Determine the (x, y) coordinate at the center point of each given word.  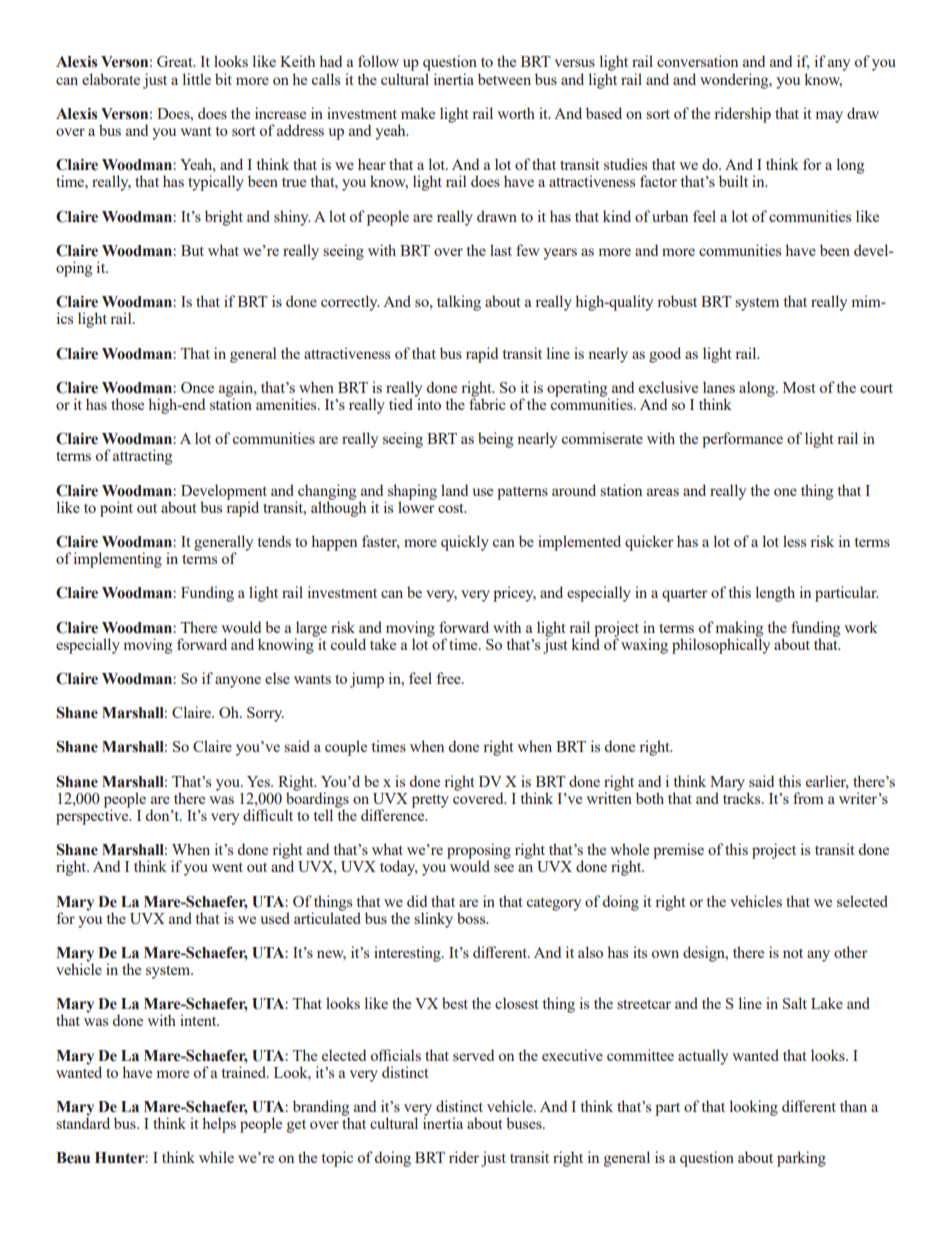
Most (799, 387)
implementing (118, 560)
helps (219, 1125)
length (775, 594)
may (829, 117)
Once (197, 387)
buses (525, 1123)
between (504, 79)
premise (678, 851)
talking (459, 303)
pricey (514, 594)
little (197, 79)
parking (801, 1159)
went (227, 867)
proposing (479, 852)
